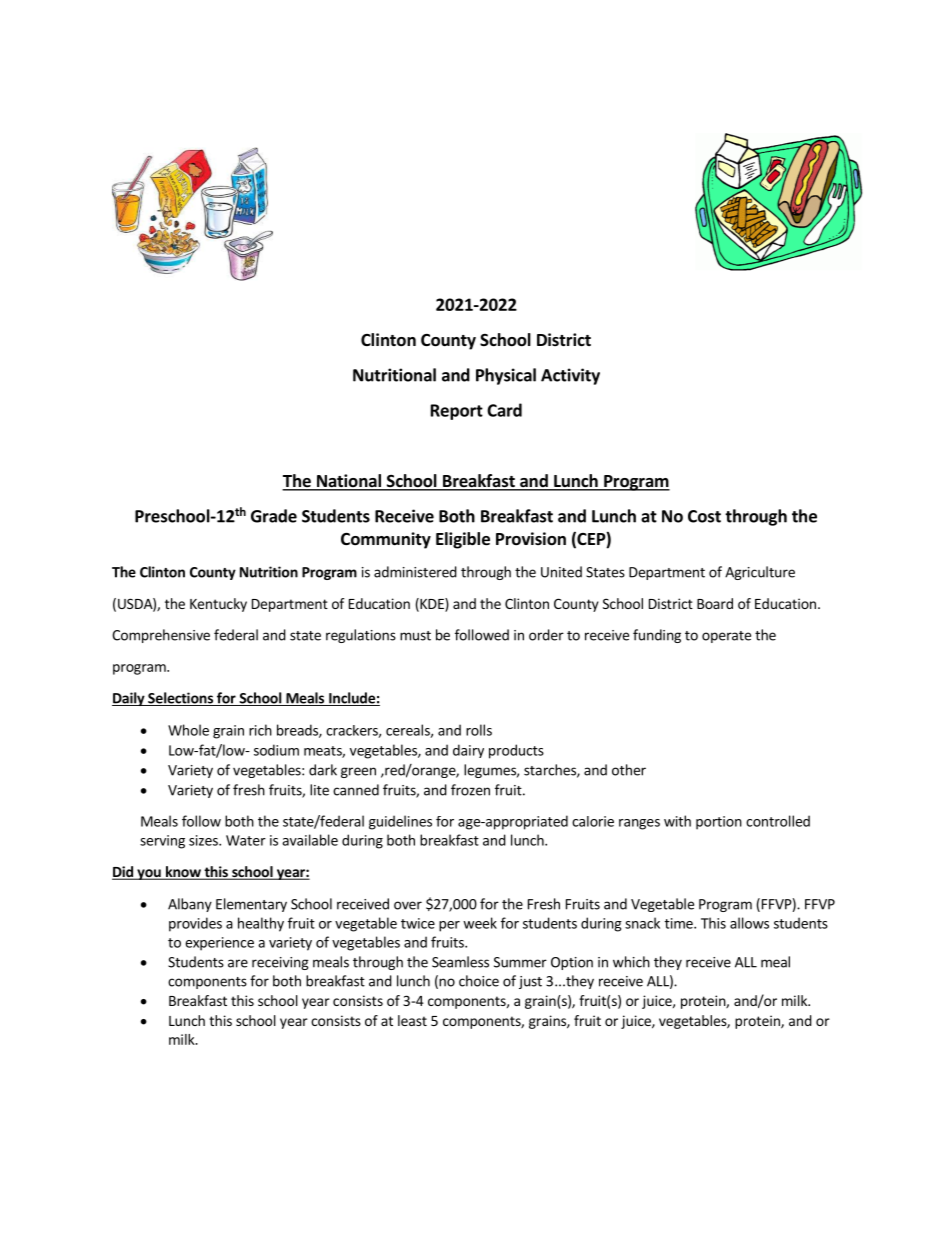 The width and height of the screenshot is (952, 1233). I want to click on Selections, so click(180, 699).
